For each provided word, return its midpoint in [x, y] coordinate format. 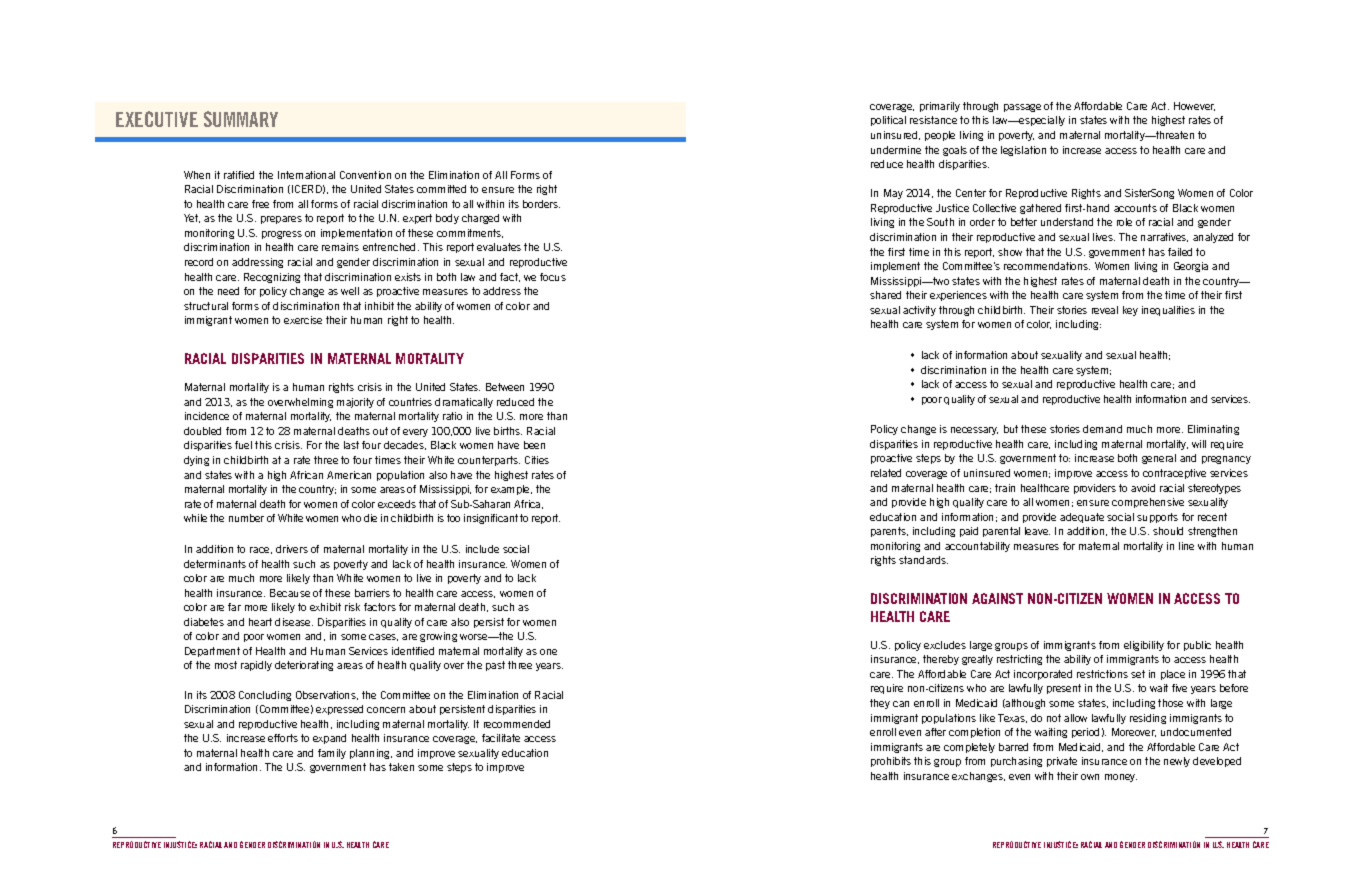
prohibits [891, 762]
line [1186, 546]
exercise [303, 320]
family [332, 754]
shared [885, 295]
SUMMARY [241, 119]
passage [1022, 108]
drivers [292, 549]
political [888, 121]
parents [889, 532]
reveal [1105, 310]
